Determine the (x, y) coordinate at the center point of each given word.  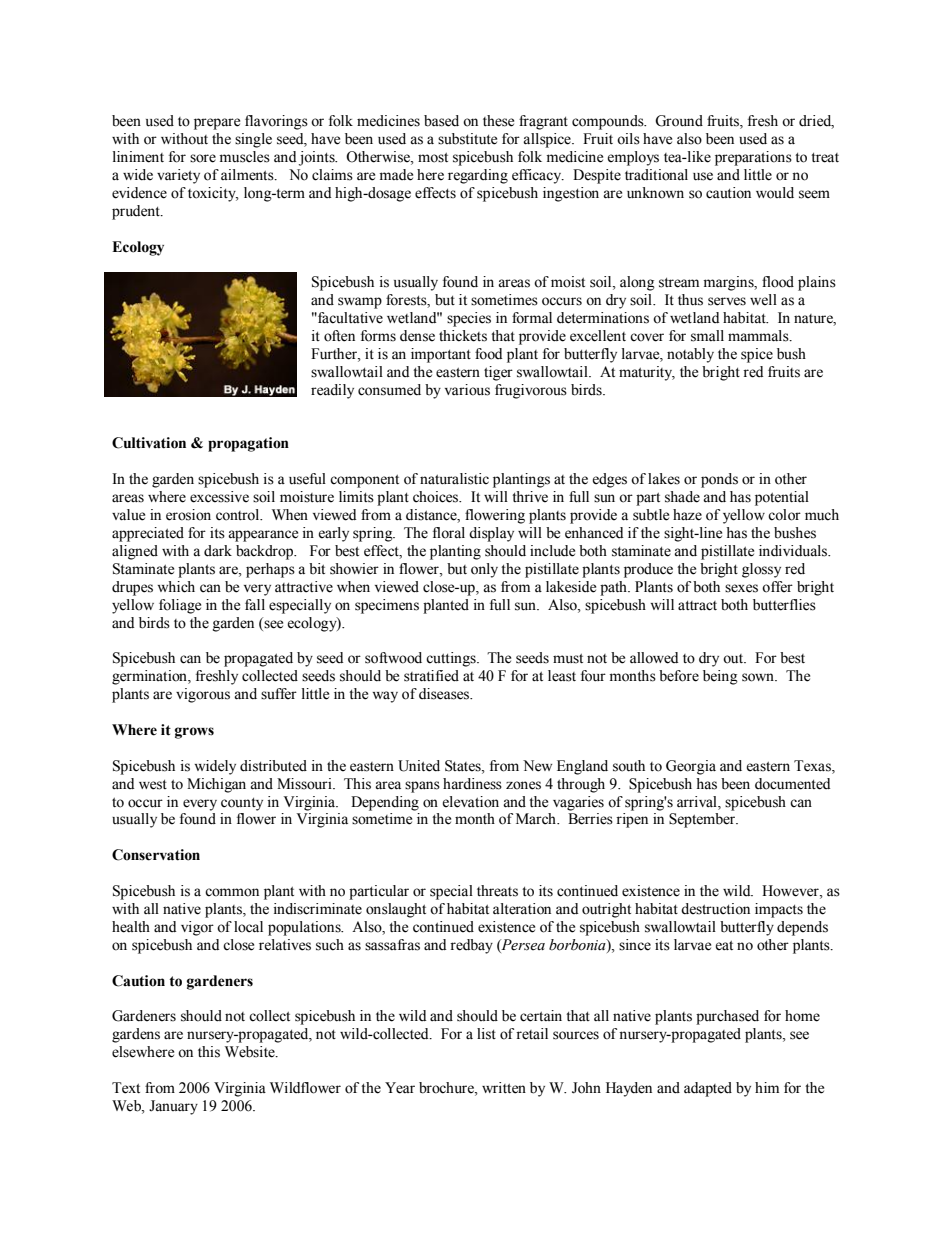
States (464, 766)
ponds (719, 480)
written (504, 1088)
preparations (753, 158)
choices (437, 497)
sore (203, 158)
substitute (467, 139)
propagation (248, 444)
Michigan (216, 785)
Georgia (691, 767)
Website (251, 1052)
